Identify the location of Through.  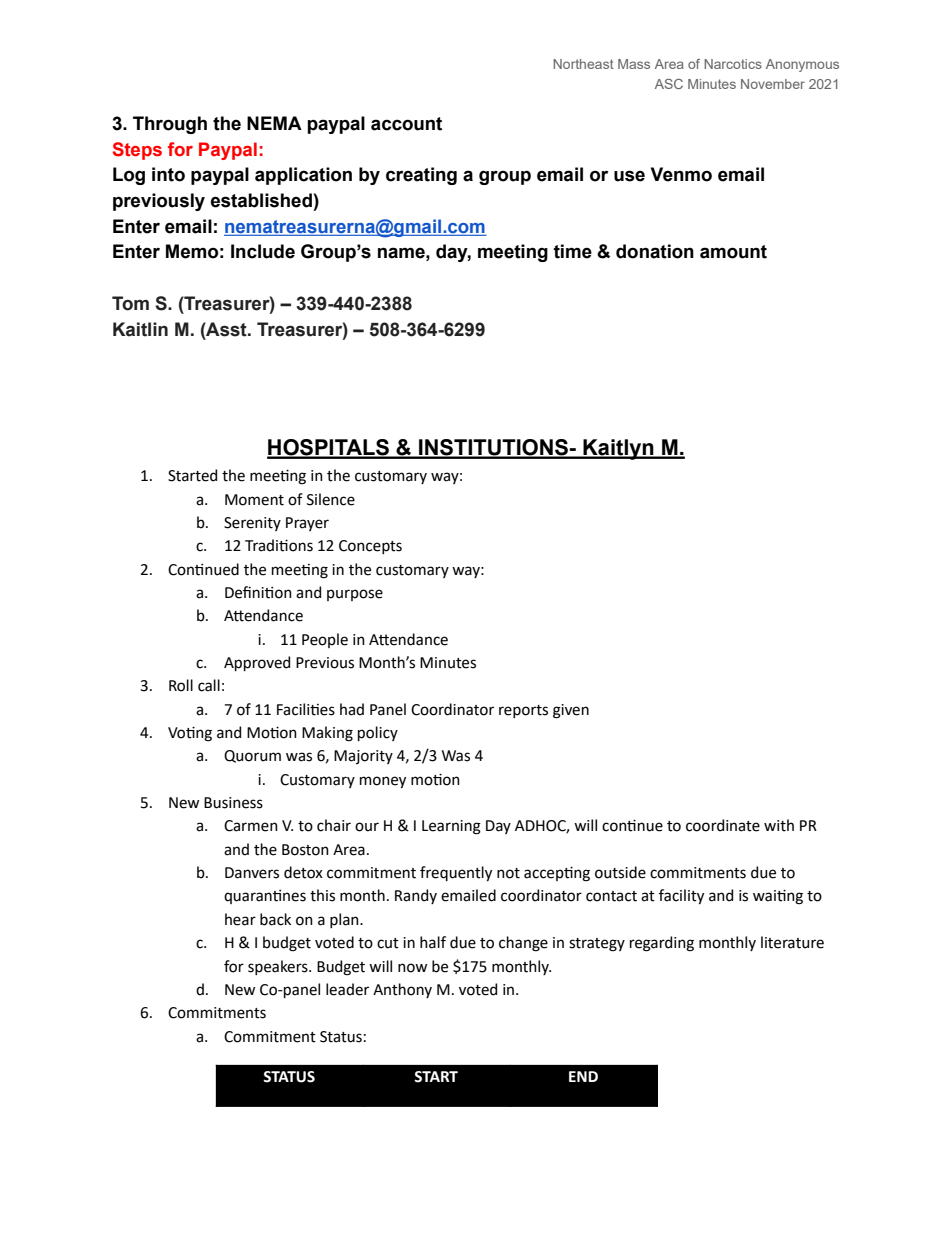
(170, 125).
